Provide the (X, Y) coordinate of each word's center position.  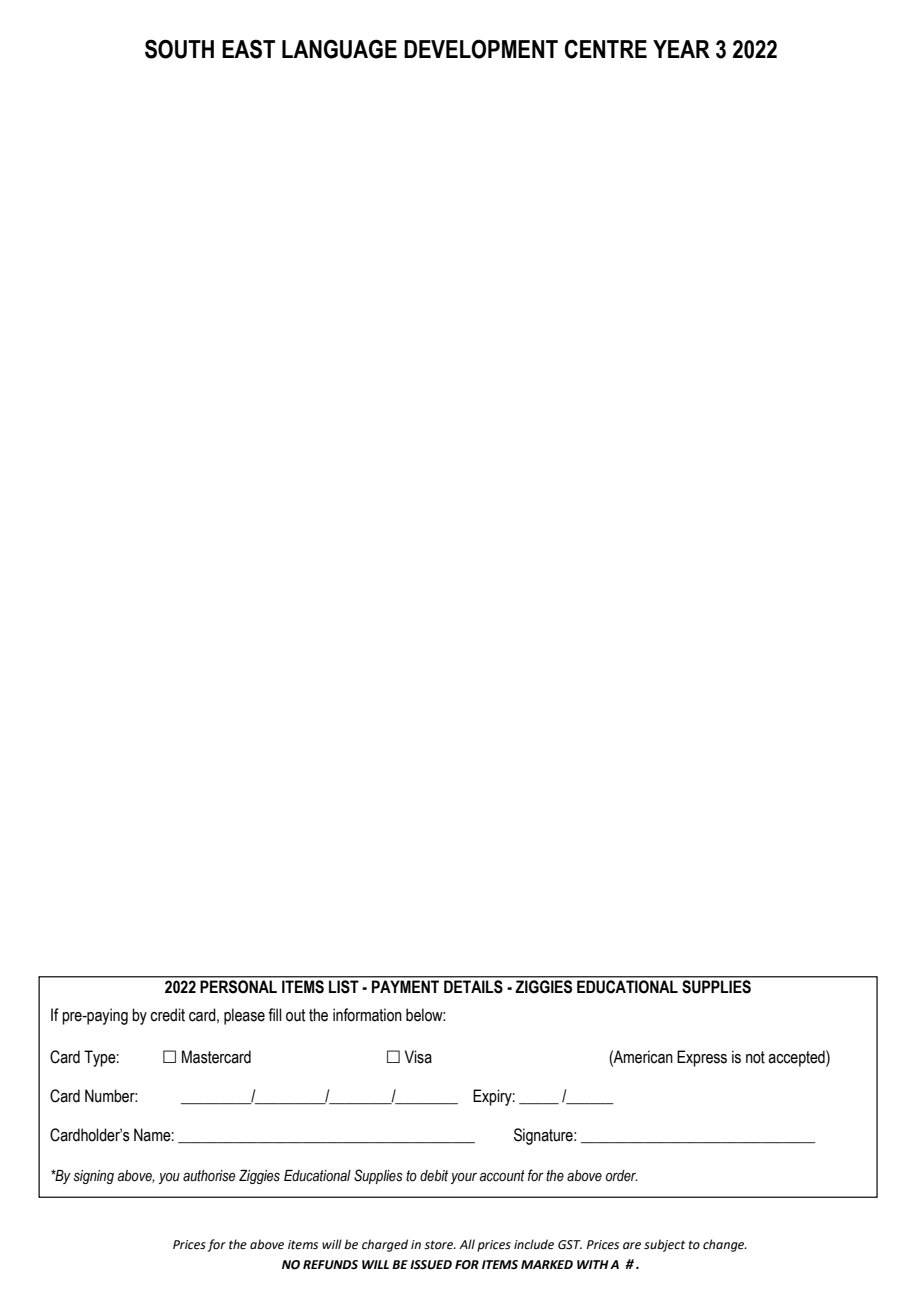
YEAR (681, 49)
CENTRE (606, 49)
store (440, 1245)
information (367, 1015)
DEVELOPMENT (481, 49)
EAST (248, 49)
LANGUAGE (339, 49)
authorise (209, 1176)
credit (167, 1015)
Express (702, 1058)
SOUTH (179, 49)
